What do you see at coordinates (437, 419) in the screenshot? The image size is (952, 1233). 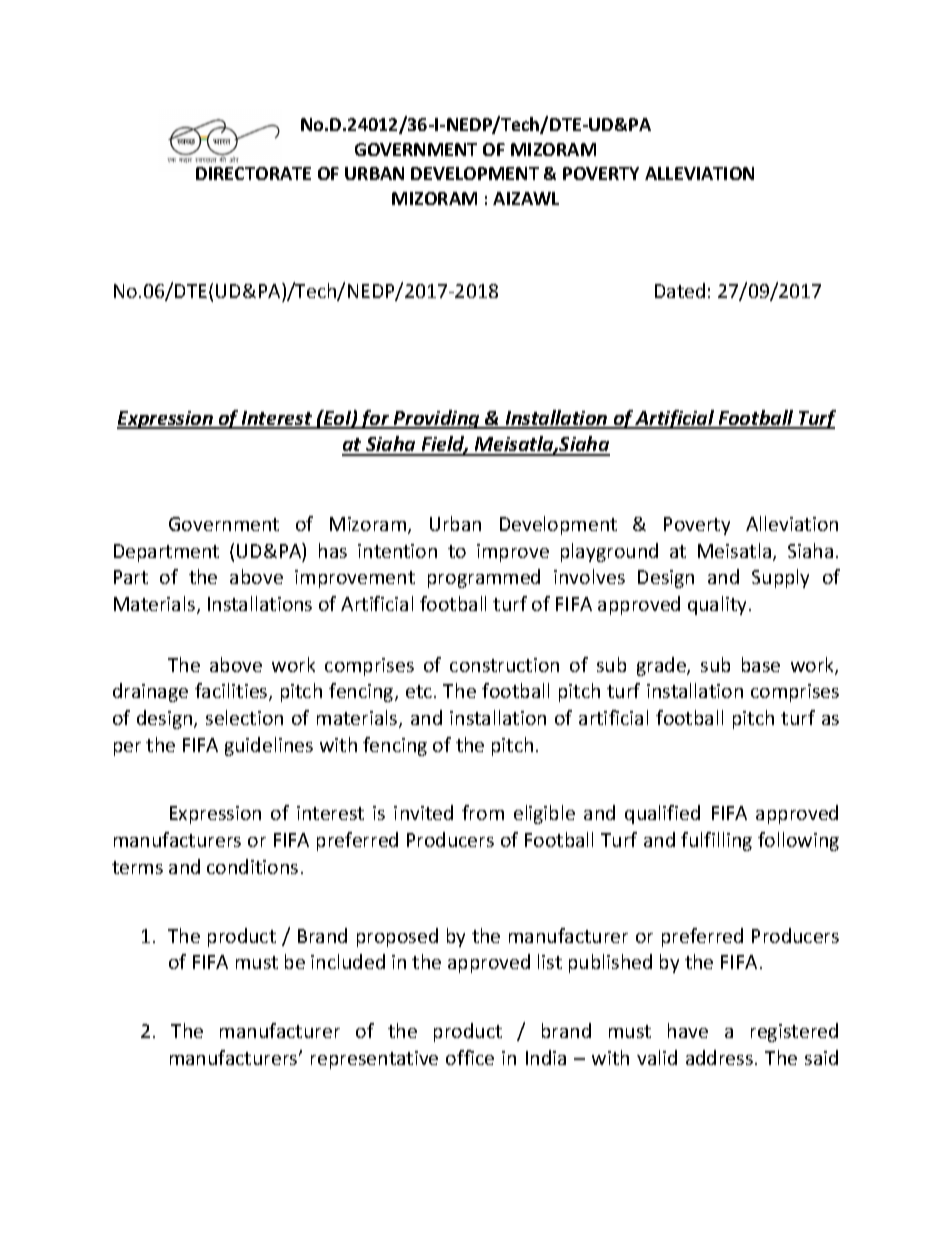 I see `Providing` at bounding box center [437, 419].
